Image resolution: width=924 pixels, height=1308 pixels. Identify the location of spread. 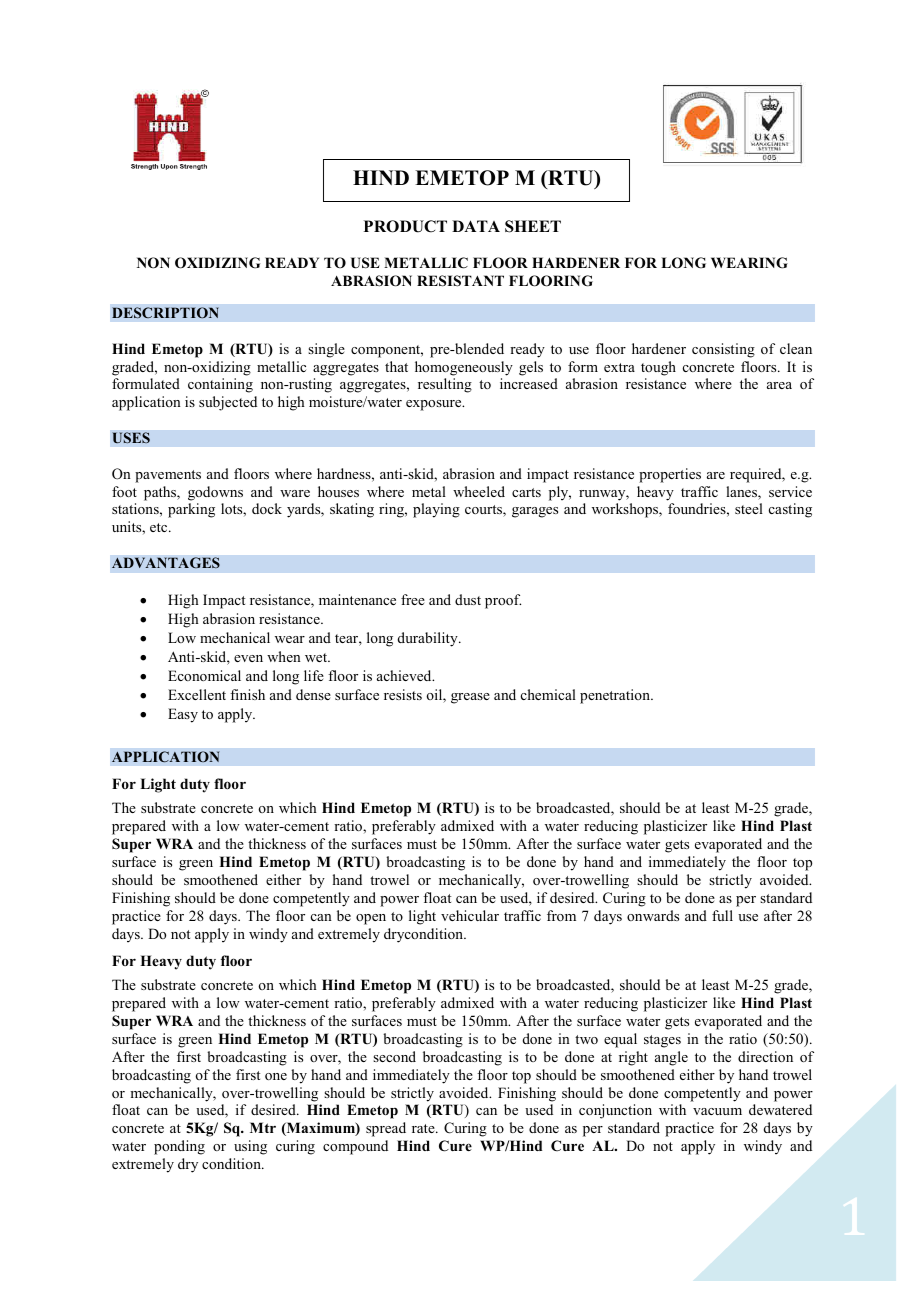
(386, 1129).
